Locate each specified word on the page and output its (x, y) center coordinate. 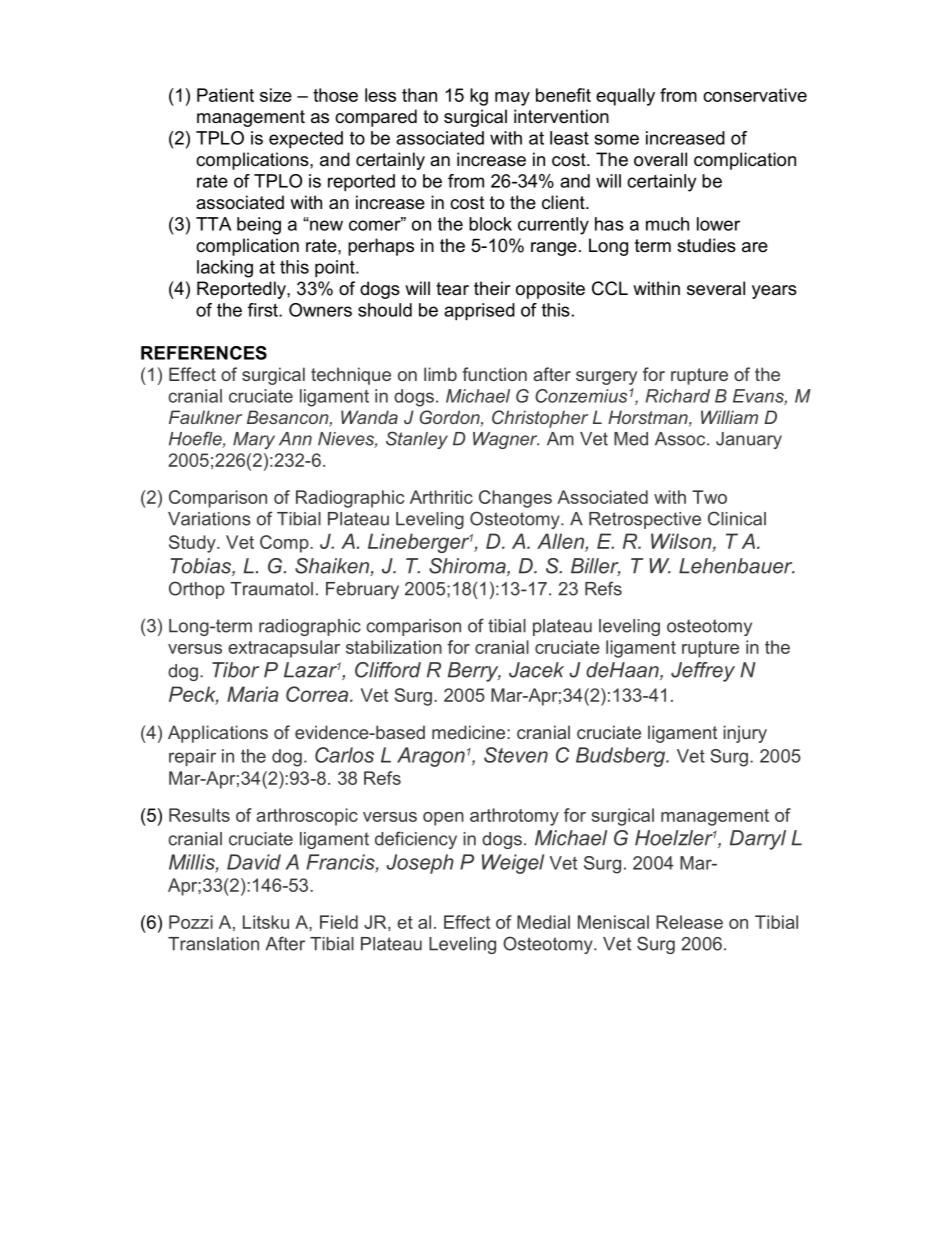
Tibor (235, 670)
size (276, 95)
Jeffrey (703, 672)
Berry (474, 672)
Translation (213, 944)
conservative (755, 95)
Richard (678, 396)
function (495, 374)
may (512, 99)
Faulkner (205, 417)
